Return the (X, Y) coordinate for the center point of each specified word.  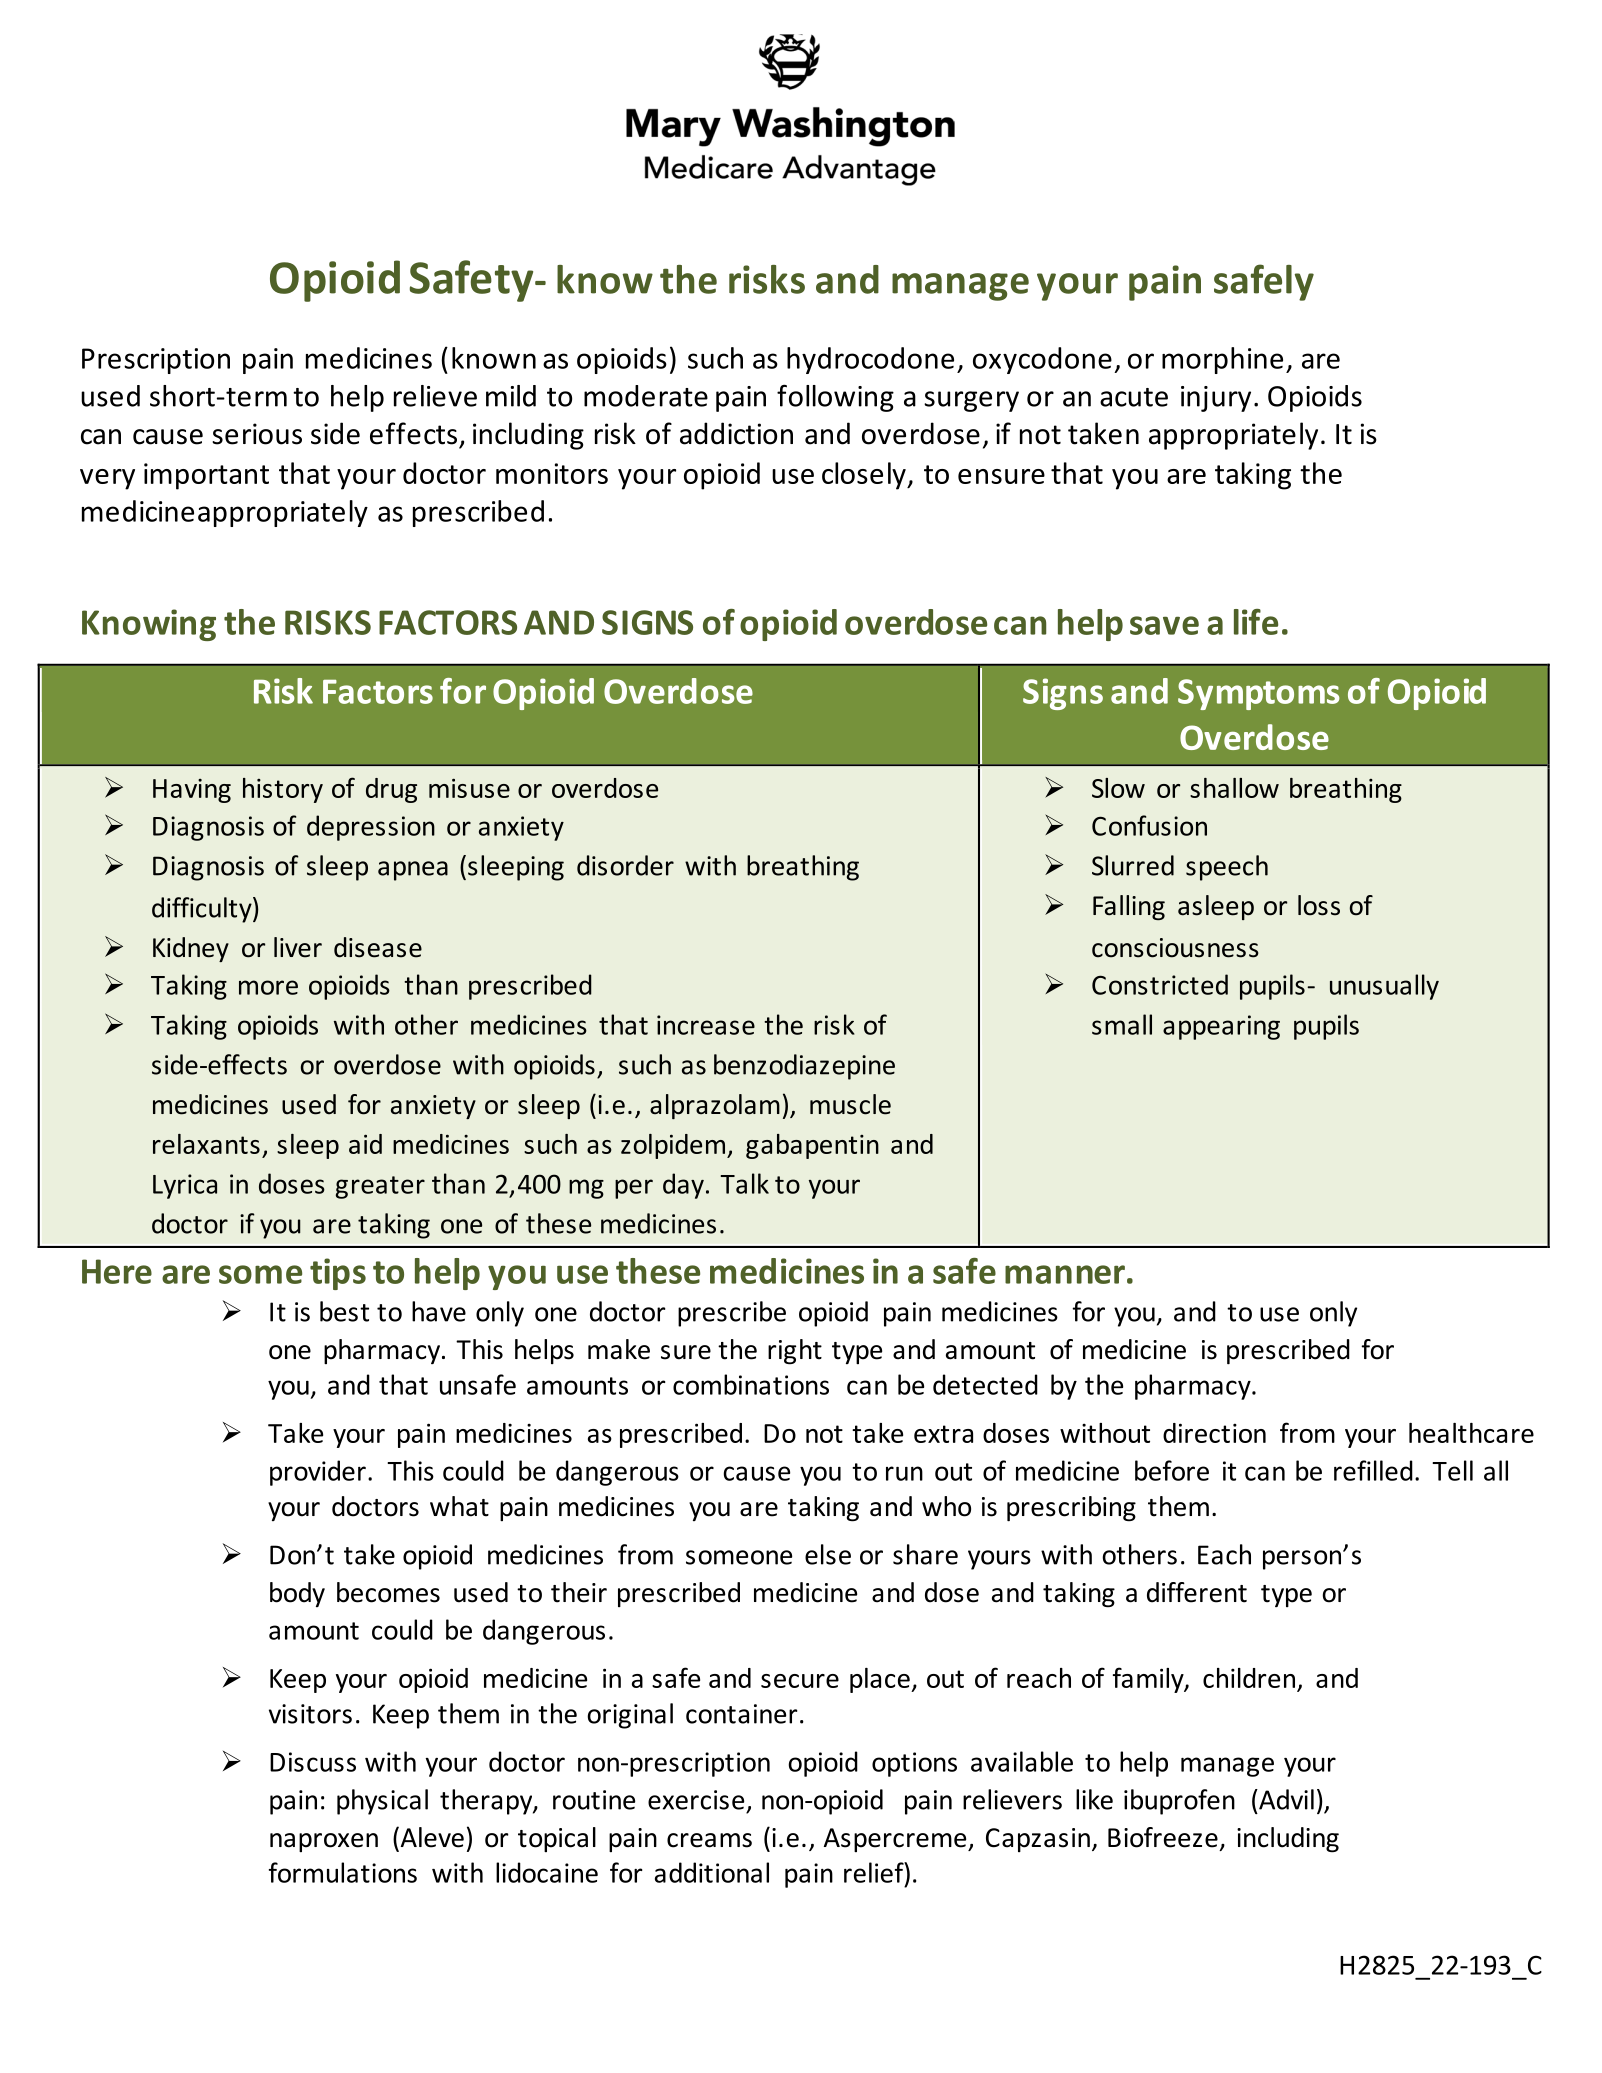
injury (1216, 399)
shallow (1234, 788)
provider (318, 1473)
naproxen (324, 1842)
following (835, 398)
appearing (1221, 1027)
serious (257, 434)
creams (709, 1840)
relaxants (206, 1144)
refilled (1373, 1470)
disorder (625, 865)
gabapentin (812, 1146)
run (904, 1473)
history (283, 790)
